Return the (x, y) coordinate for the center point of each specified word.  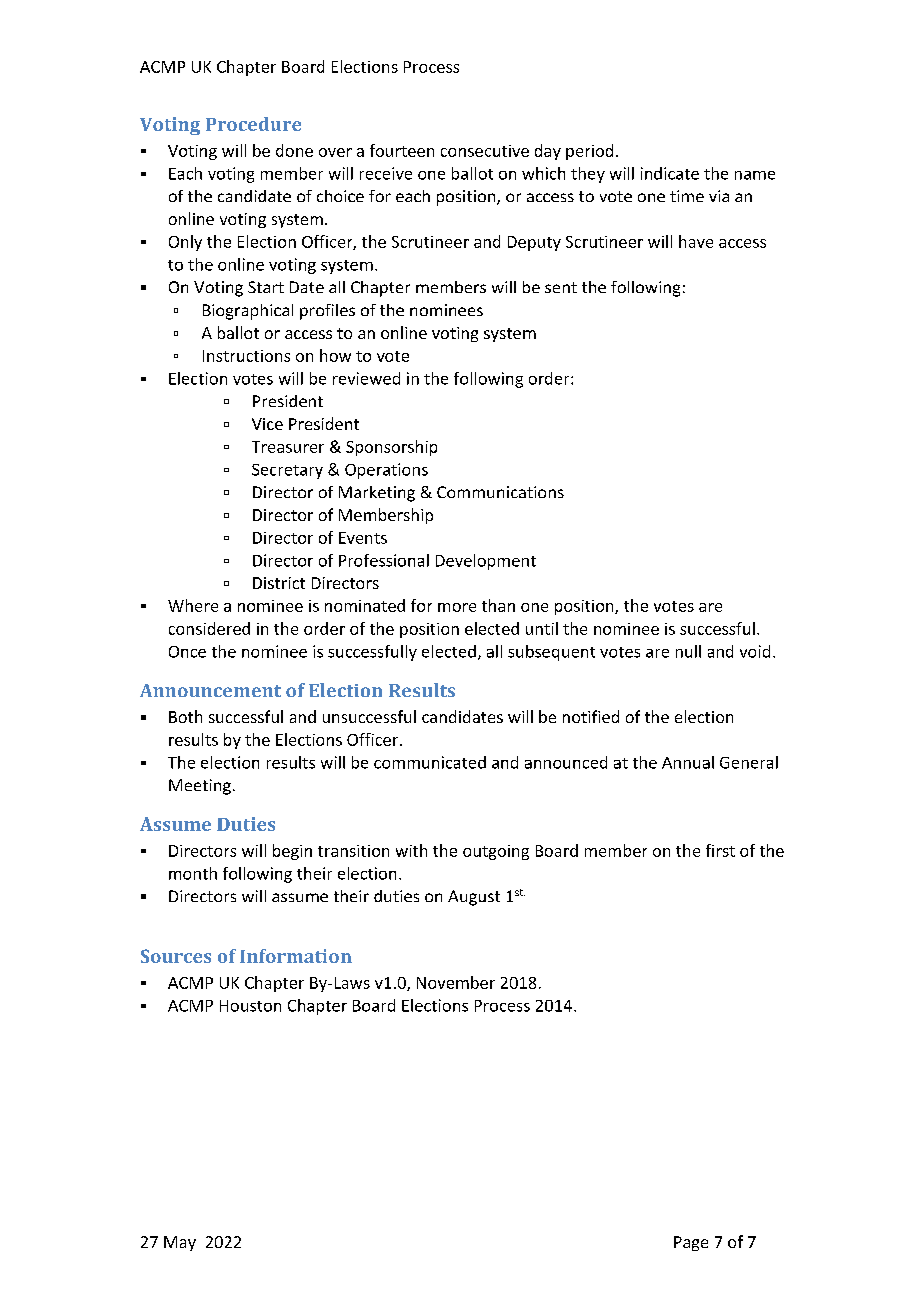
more (457, 607)
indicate (670, 173)
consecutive (485, 151)
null (688, 651)
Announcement (210, 690)
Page (691, 1243)
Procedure (253, 124)
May (180, 1243)
